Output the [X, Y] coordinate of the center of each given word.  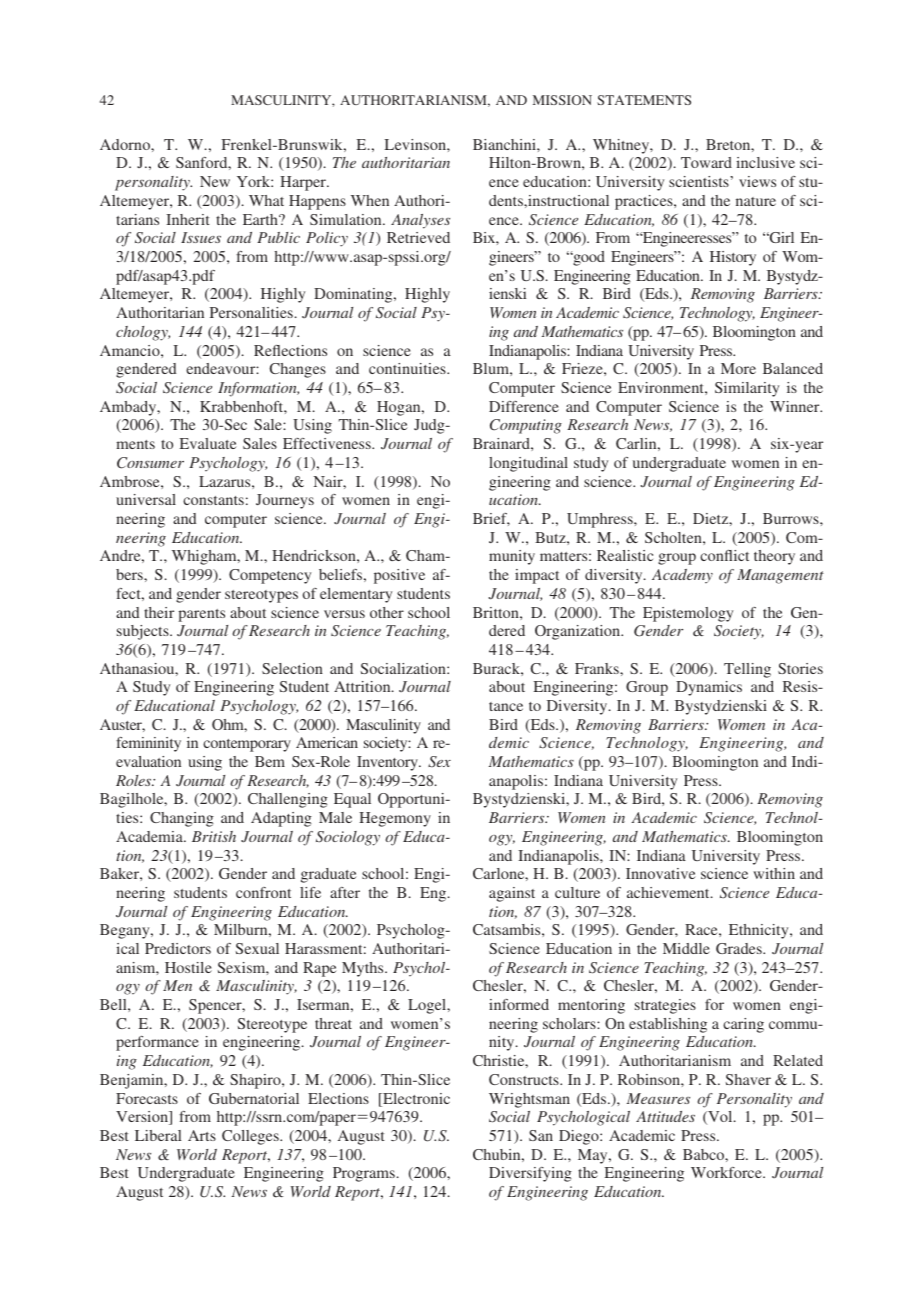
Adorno [126, 144]
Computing [526, 426]
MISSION [562, 100]
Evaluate [208, 443]
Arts [202, 1135]
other [387, 612]
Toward [706, 162]
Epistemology [688, 614]
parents [201, 615]
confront [263, 892]
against [512, 894]
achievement [669, 892]
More [738, 368]
